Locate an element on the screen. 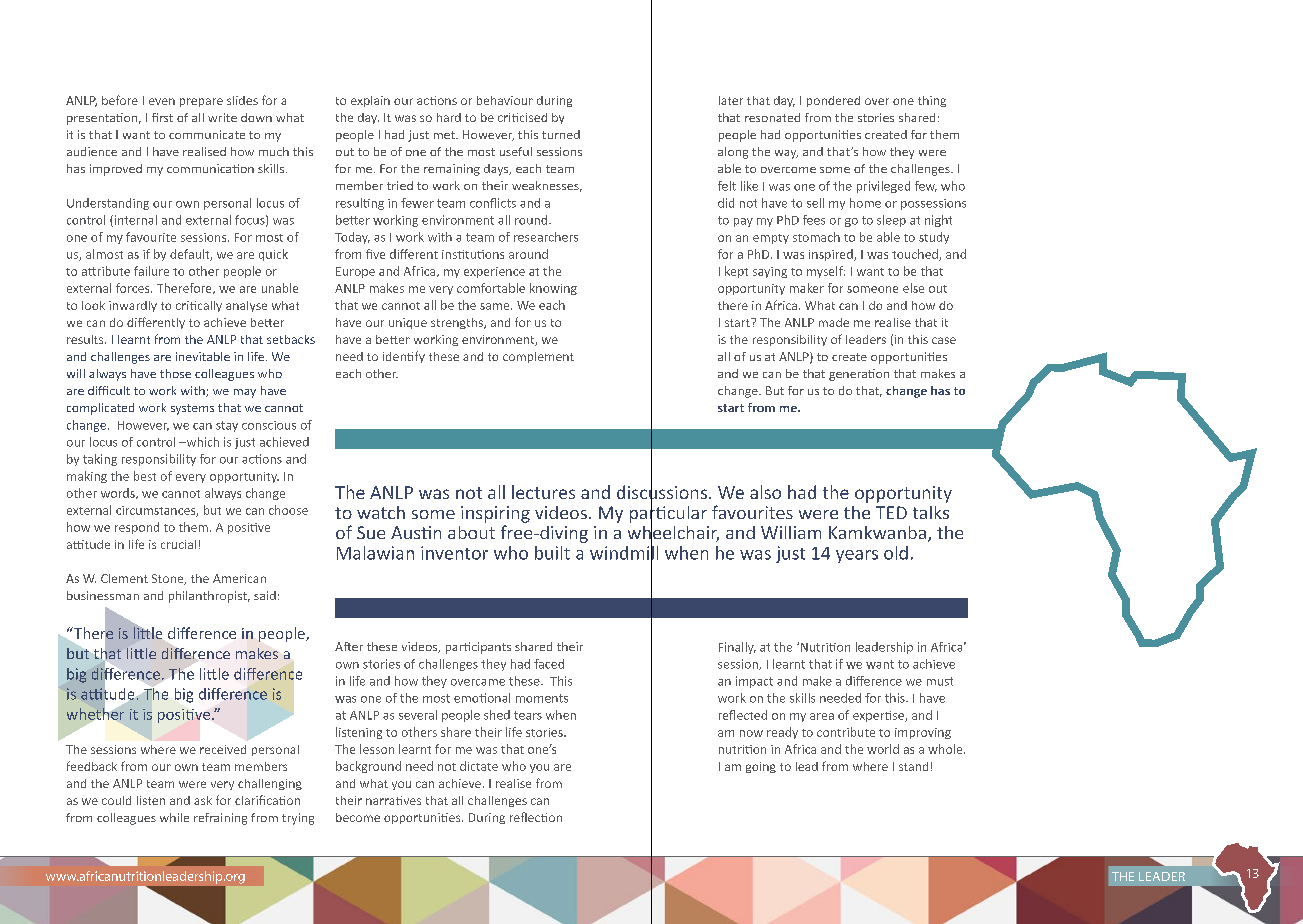 The width and height of the screenshot is (1303, 924). Finally is located at coordinates (737, 648).
